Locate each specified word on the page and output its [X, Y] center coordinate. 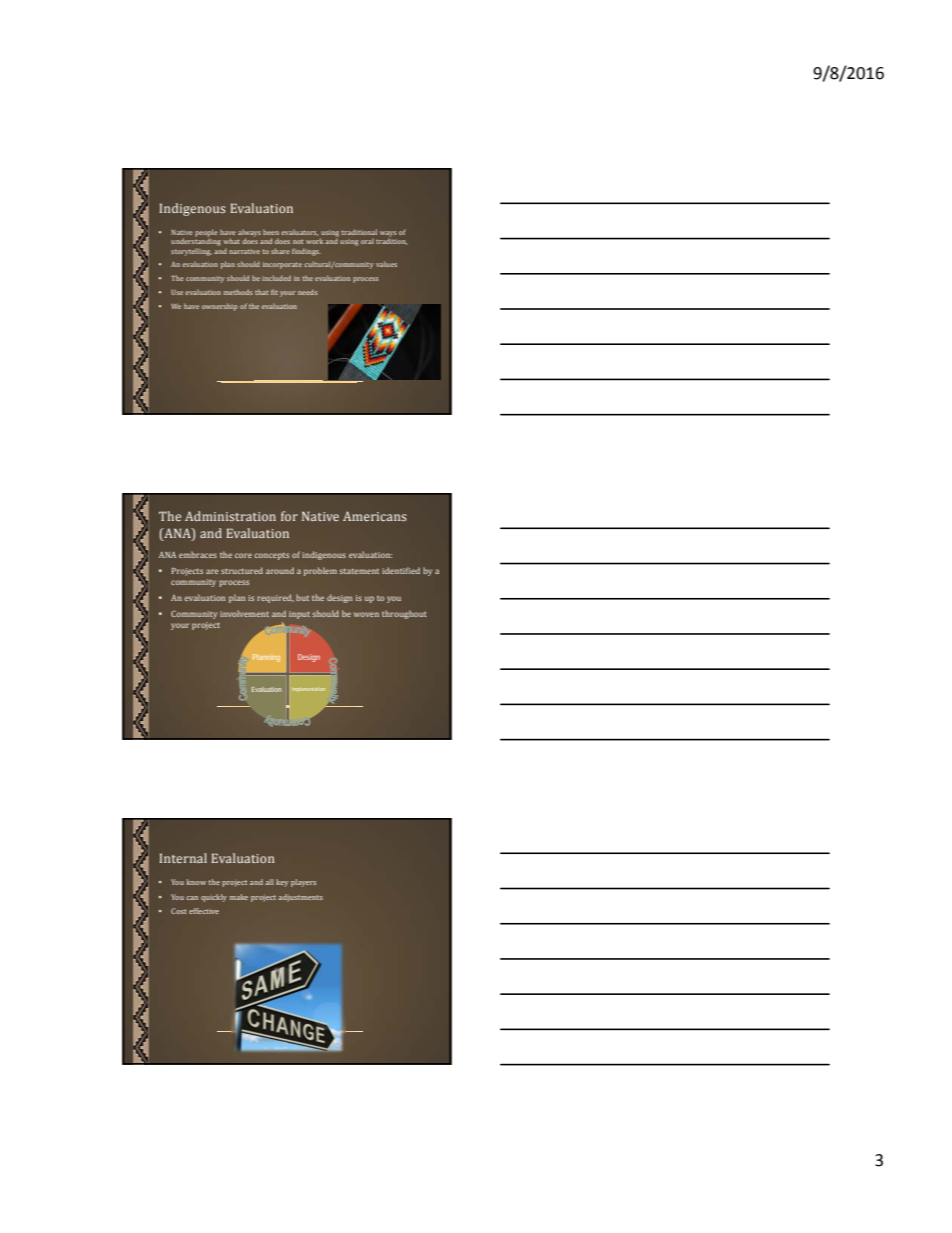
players [303, 883]
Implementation [308, 689]
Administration [230, 516]
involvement [244, 613]
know [196, 882]
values [386, 264]
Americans [375, 516]
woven [366, 614]
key [282, 883]
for [289, 516]
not [298, 242]
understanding [196, 241]
